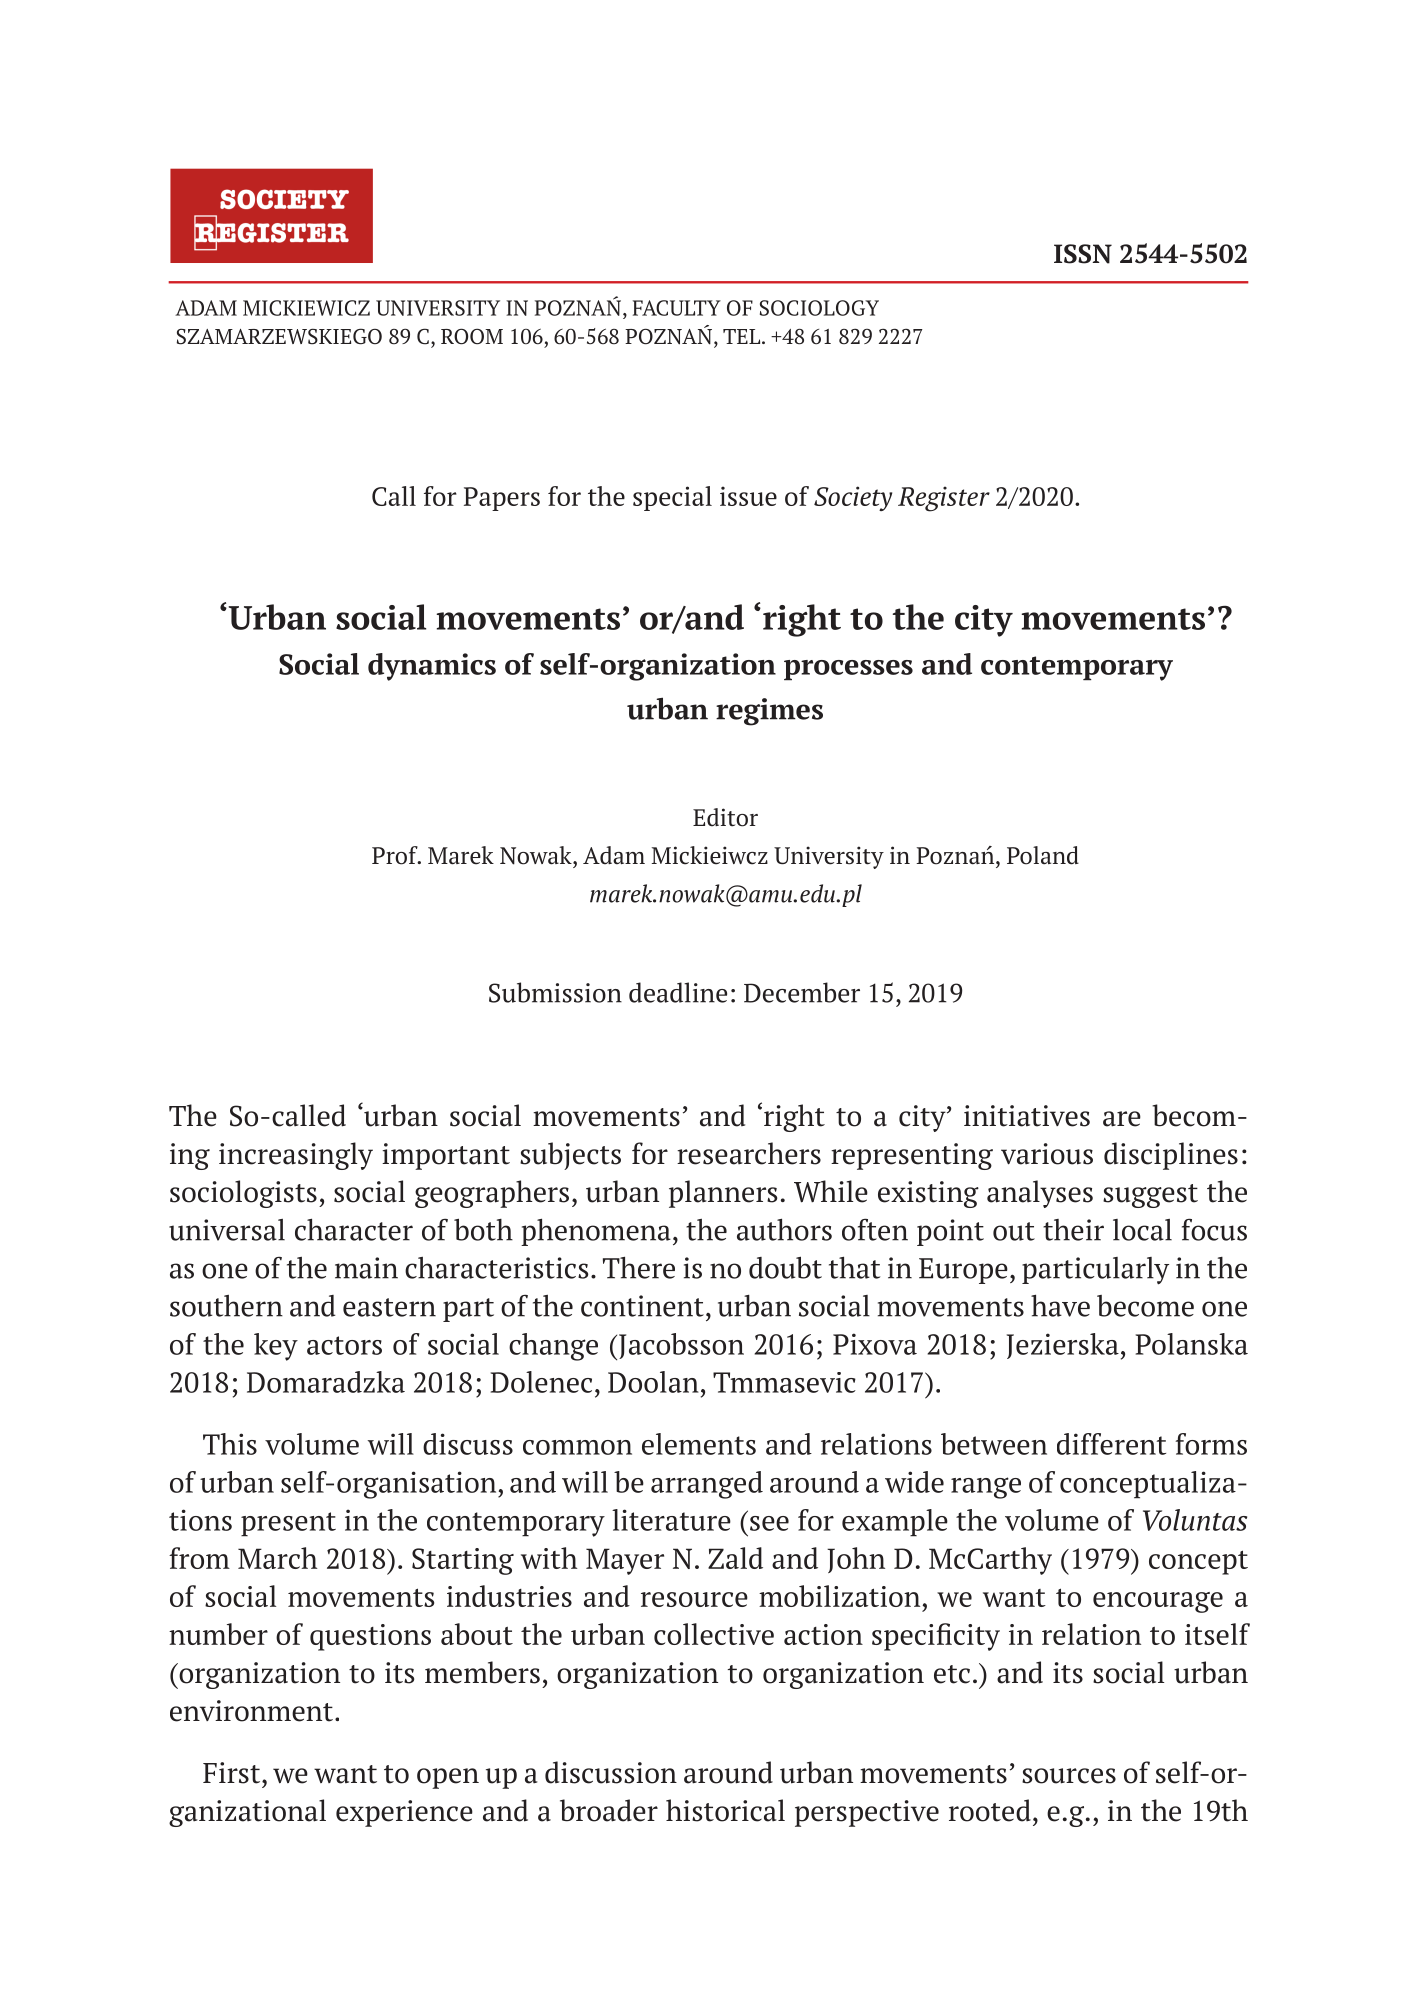  Describe the element at coordinates (677, 308) in the screenshot. I see `FACULTY` at that location.
